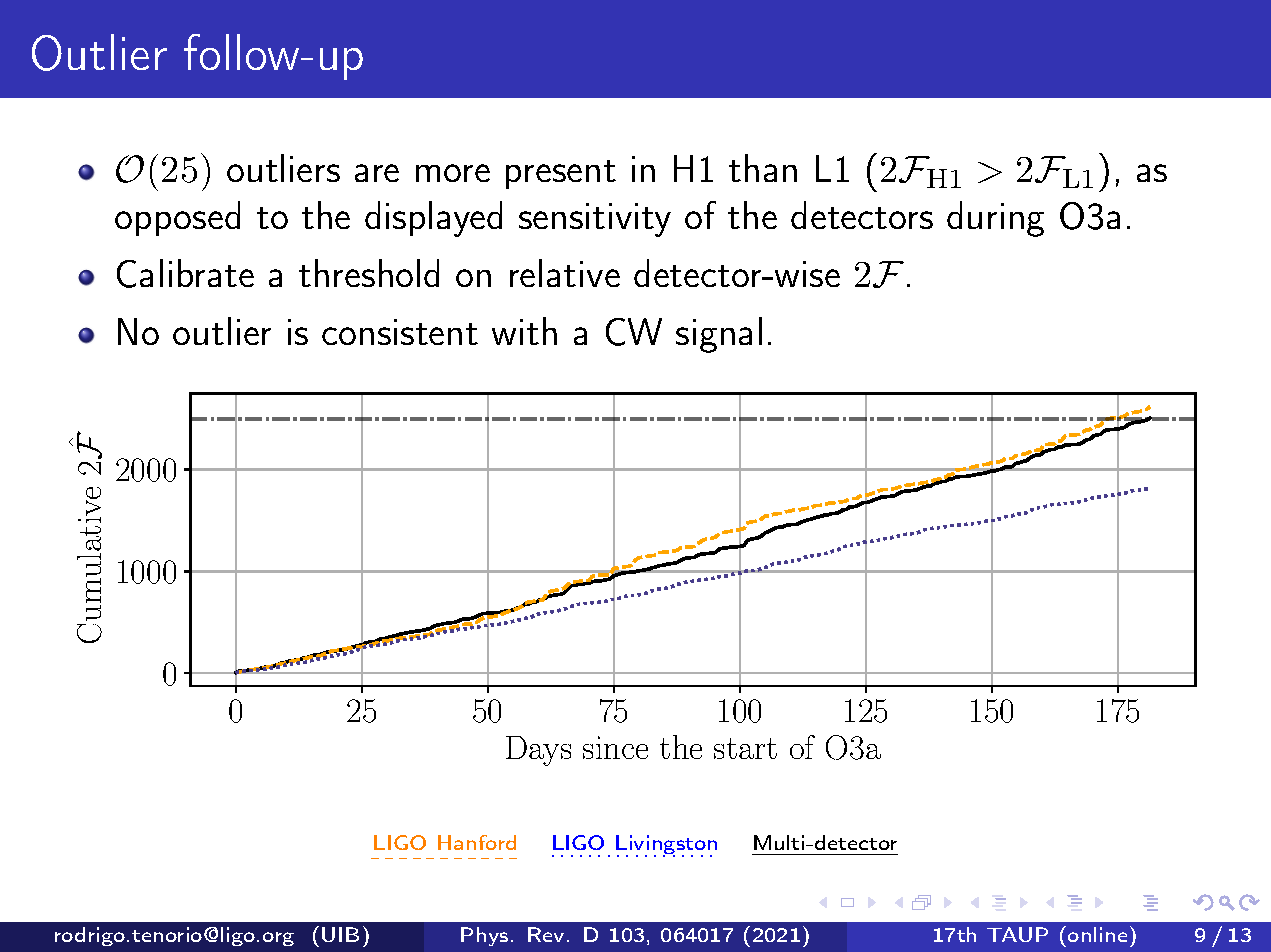 Image resolution: width=1271 pixels, height=952 pixels. Describe the element at coordinates (524, 331) in the page. I see `with` at that location.
